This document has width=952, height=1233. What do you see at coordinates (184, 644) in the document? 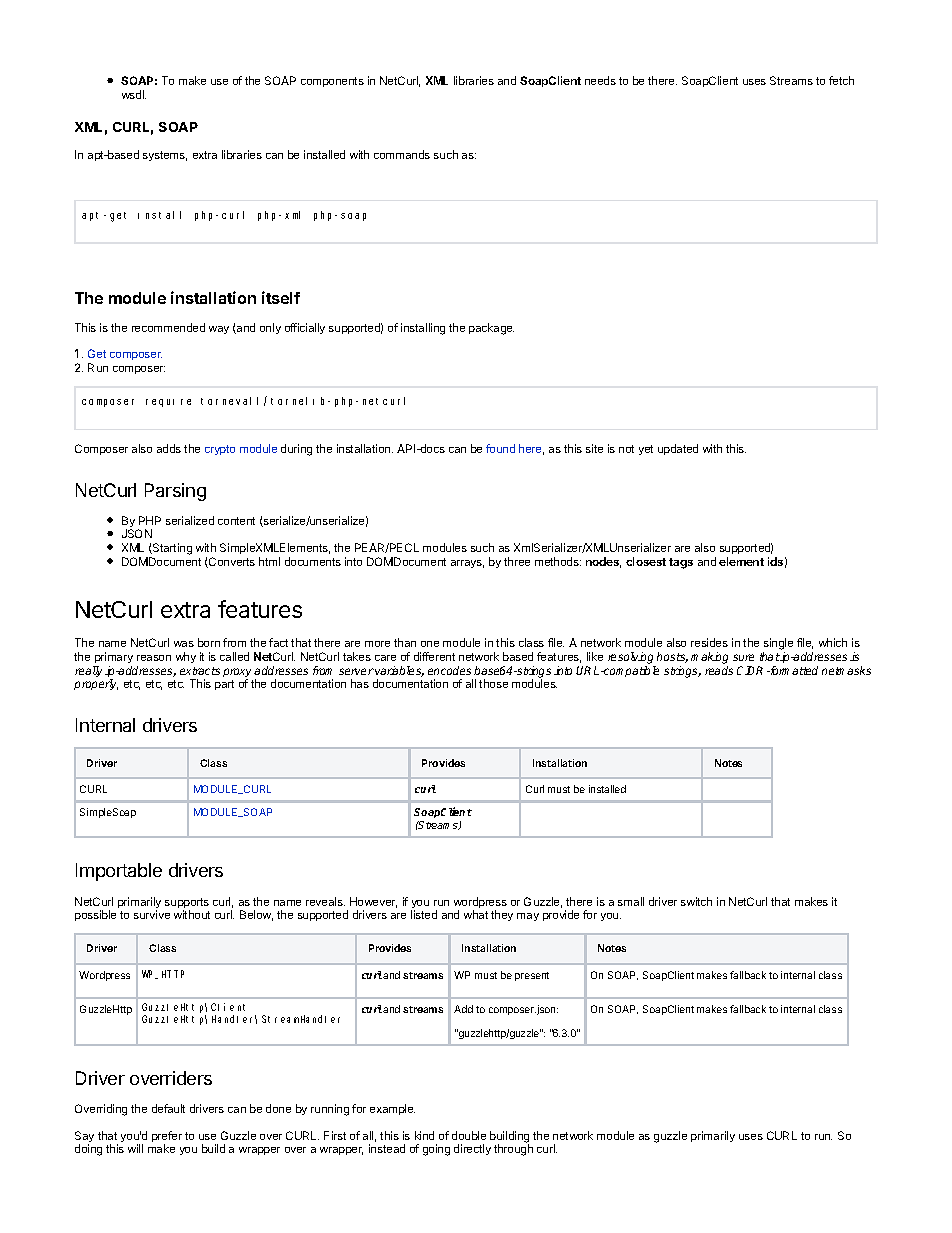
I see `was` at bounding box center [184, 644].
